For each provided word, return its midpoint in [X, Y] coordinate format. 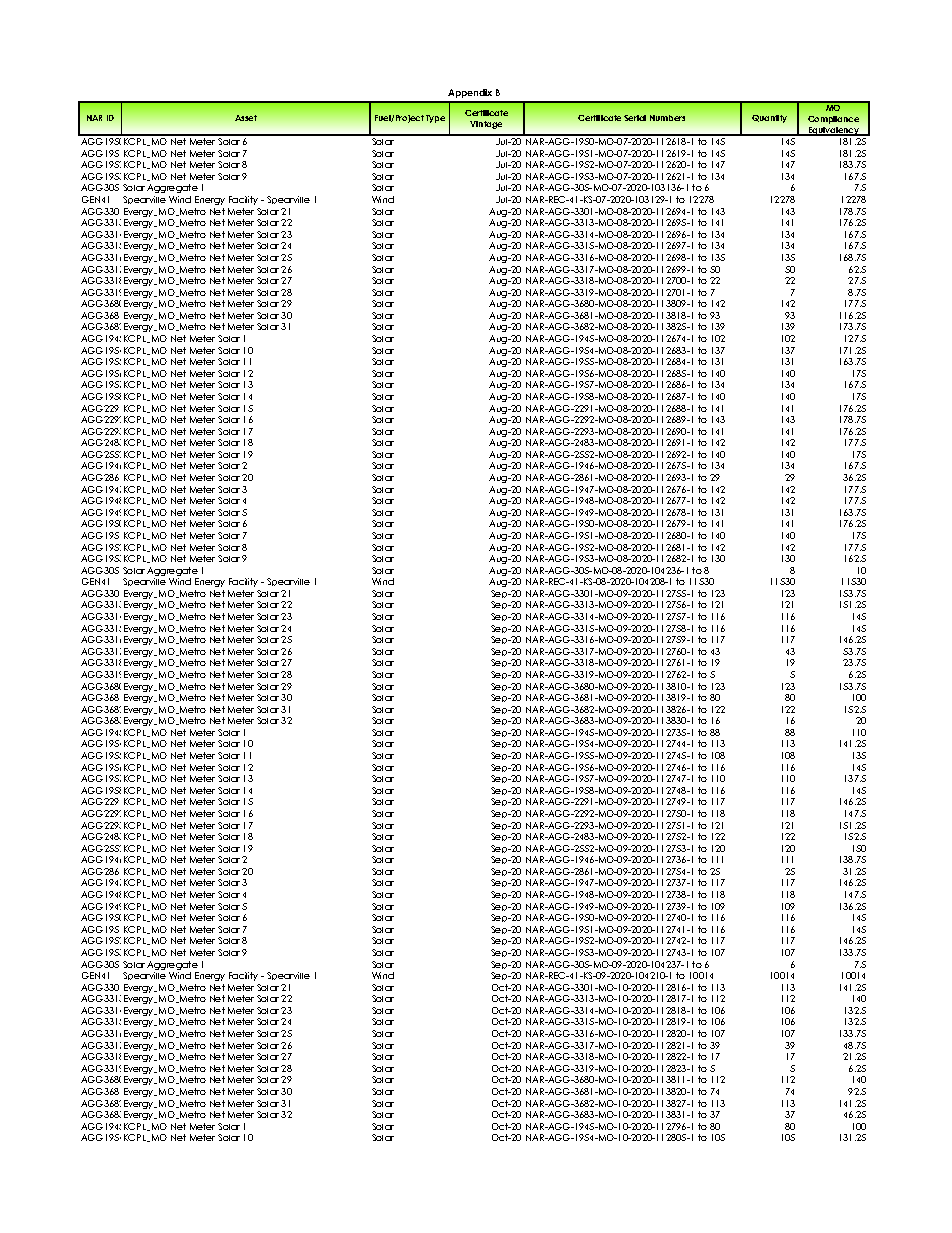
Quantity [769, 119]
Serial [635, 118]
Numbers [667, 118]
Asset [246, 118]
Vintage [486, 125]
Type [435, 119]
